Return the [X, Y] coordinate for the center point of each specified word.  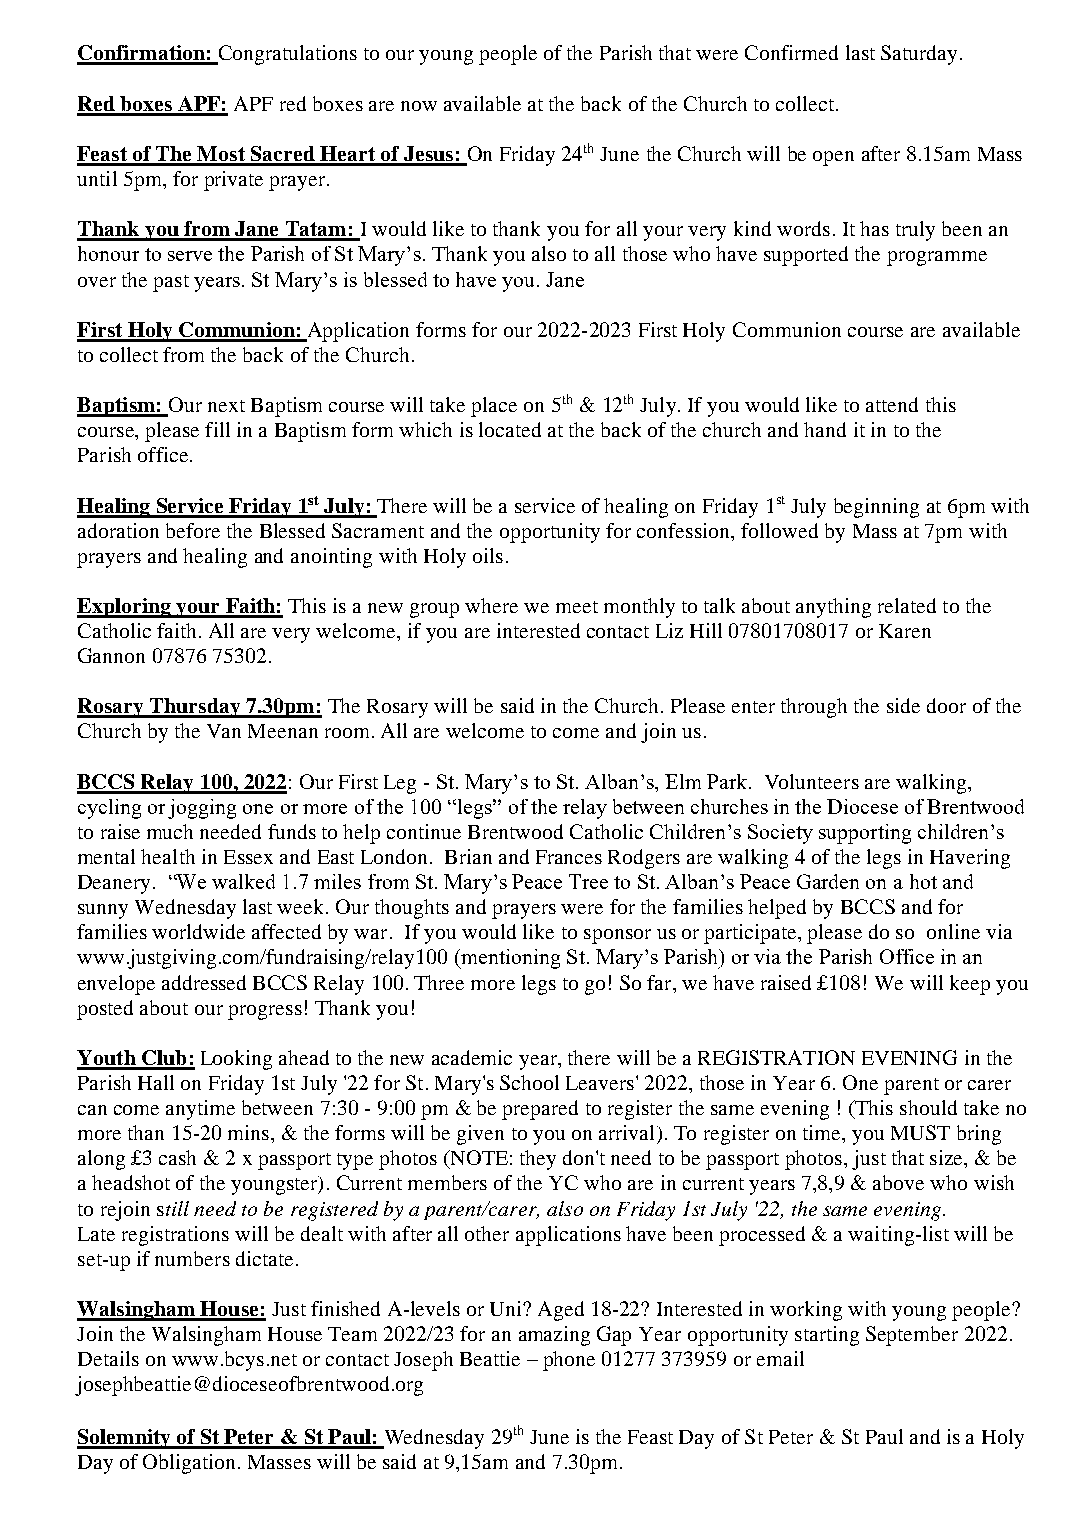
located [510, 429]
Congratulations [286, 55]
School [529, 1082]
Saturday [919, 55]
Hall [156, 1082]
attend [892, 404]
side [903, 705]
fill [217, 429]
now [419, 106]
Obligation [189, 1464]
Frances [569, 857]
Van [224, 731]
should [928, 1107]
